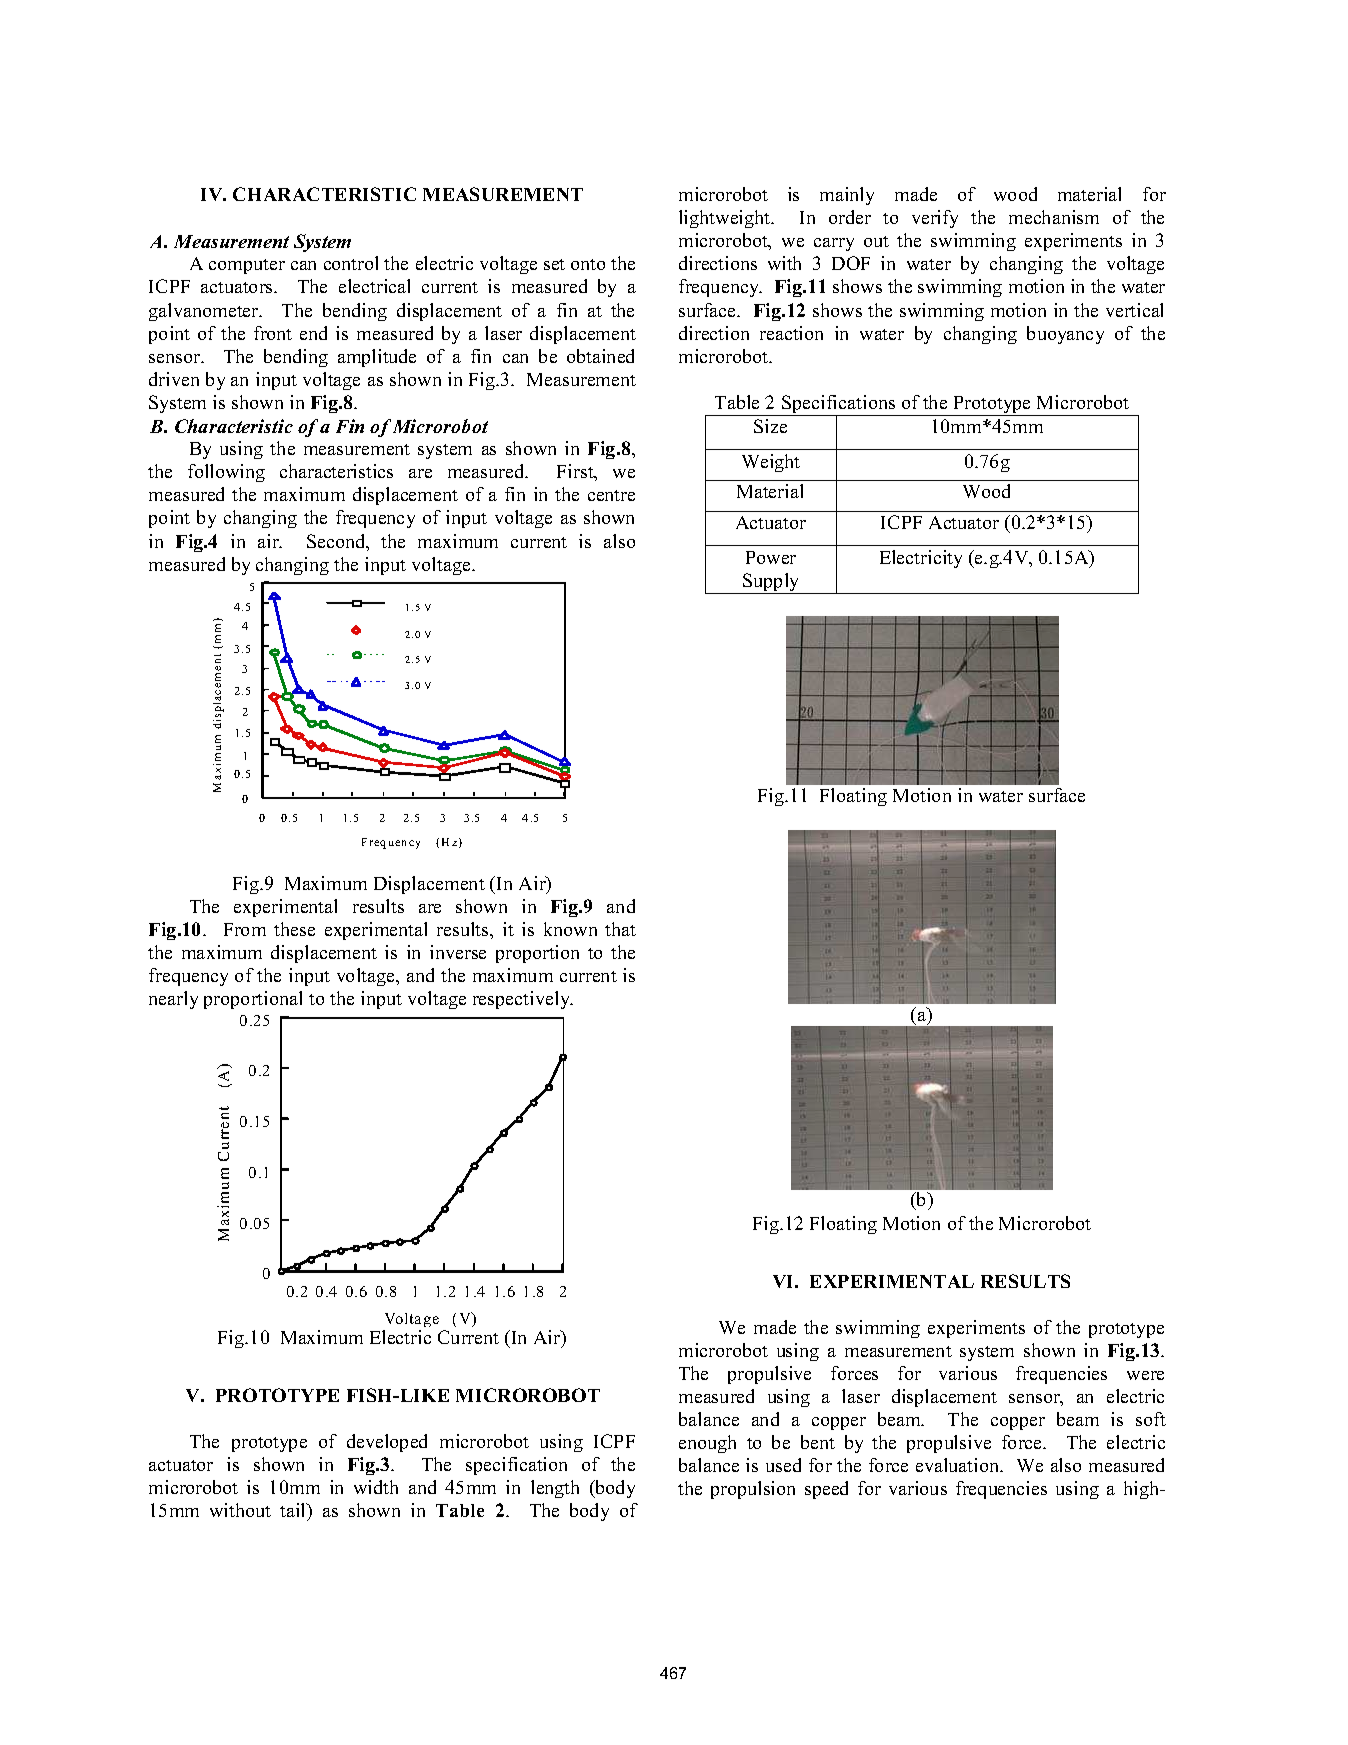 Image resolution: width=1348 pixels, height=1745 pixels. I want to click on onto, so click(588, 264).
